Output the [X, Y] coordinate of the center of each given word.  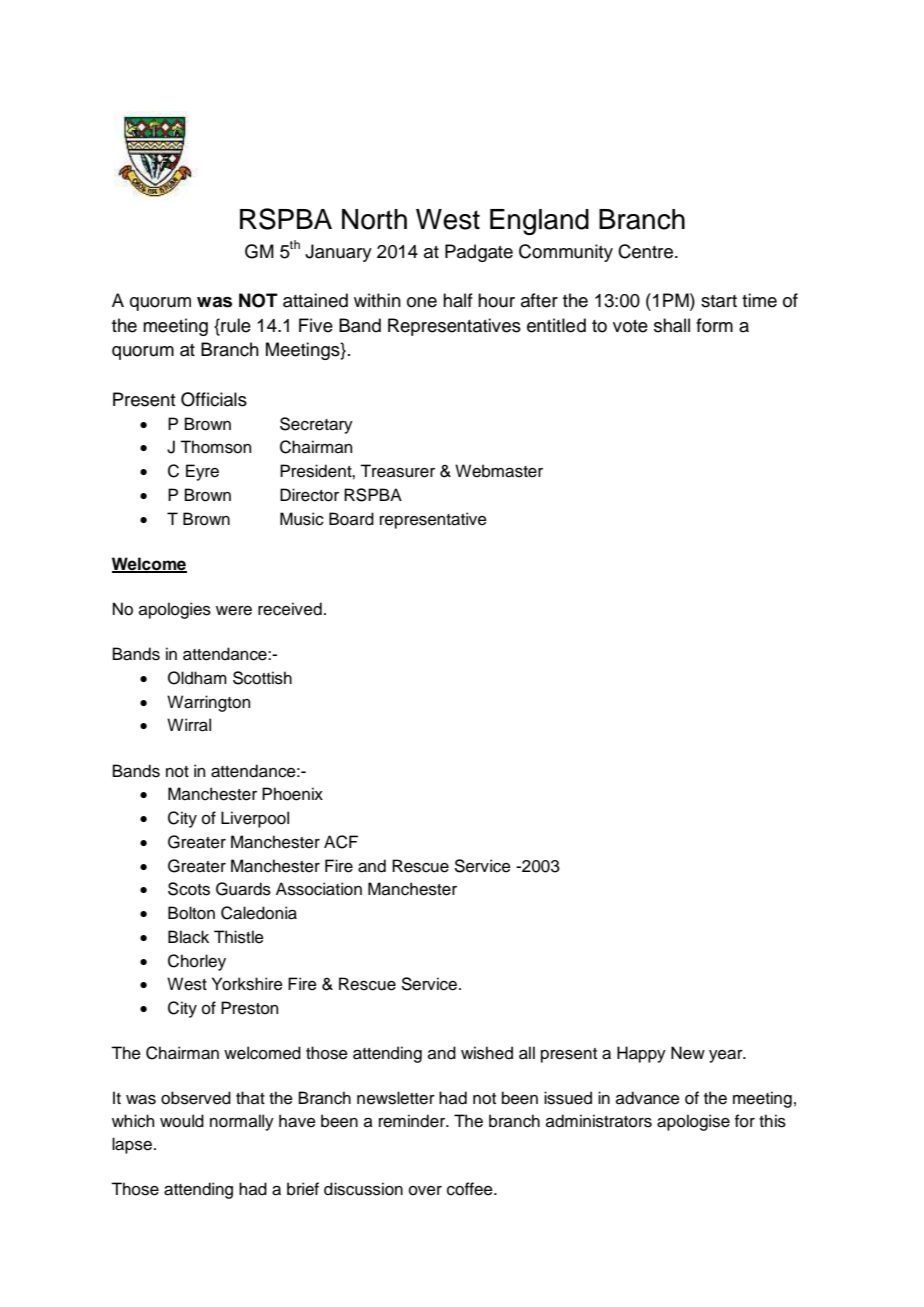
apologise [693, 1122]
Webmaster [499, 471]
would [182, 1121]
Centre [647, 251]
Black [188, 937]
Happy [641, 1054]
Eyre [202, 472]
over [425, 1191]
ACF [341, 842]
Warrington [208, 703]
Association [319, 889]
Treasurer [397, 471]
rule [235, 325]
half [458, 300]
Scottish [262, 678]
